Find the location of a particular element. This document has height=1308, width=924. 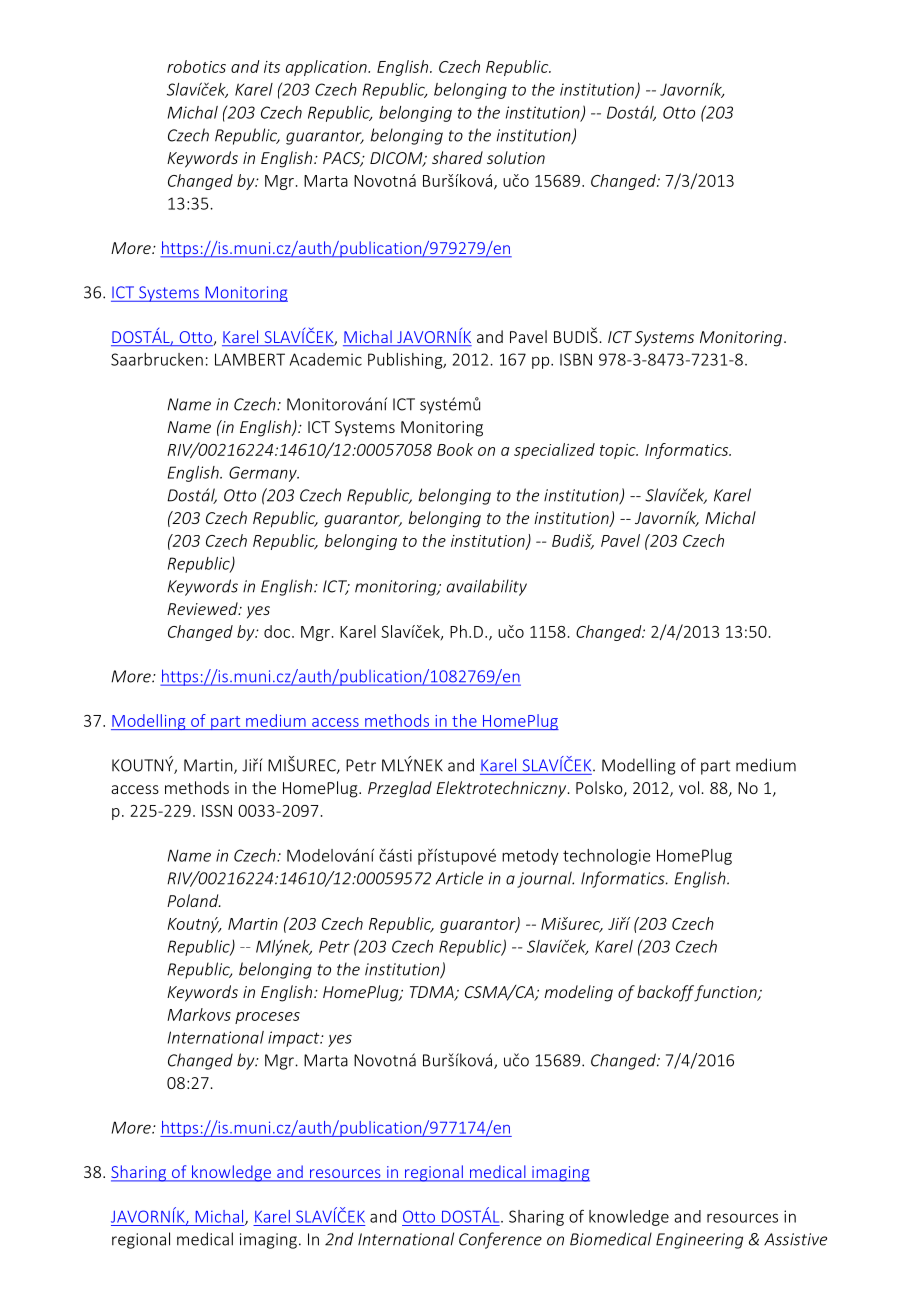

doc is located at coordinates (278, 631).
